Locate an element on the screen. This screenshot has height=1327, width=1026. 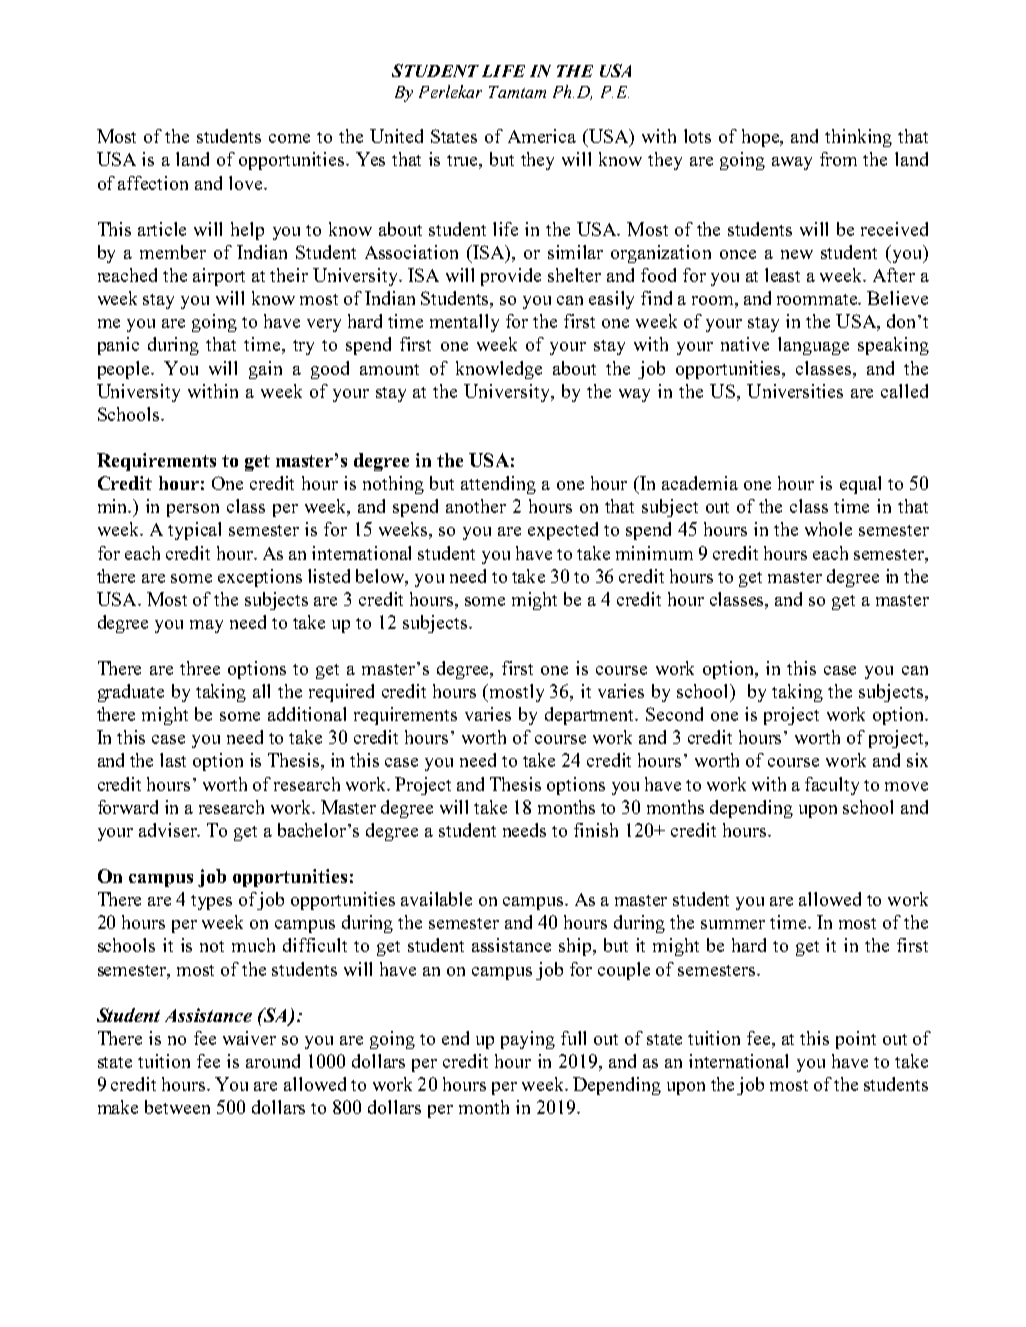
between is located at coordinates (177, 1107).
